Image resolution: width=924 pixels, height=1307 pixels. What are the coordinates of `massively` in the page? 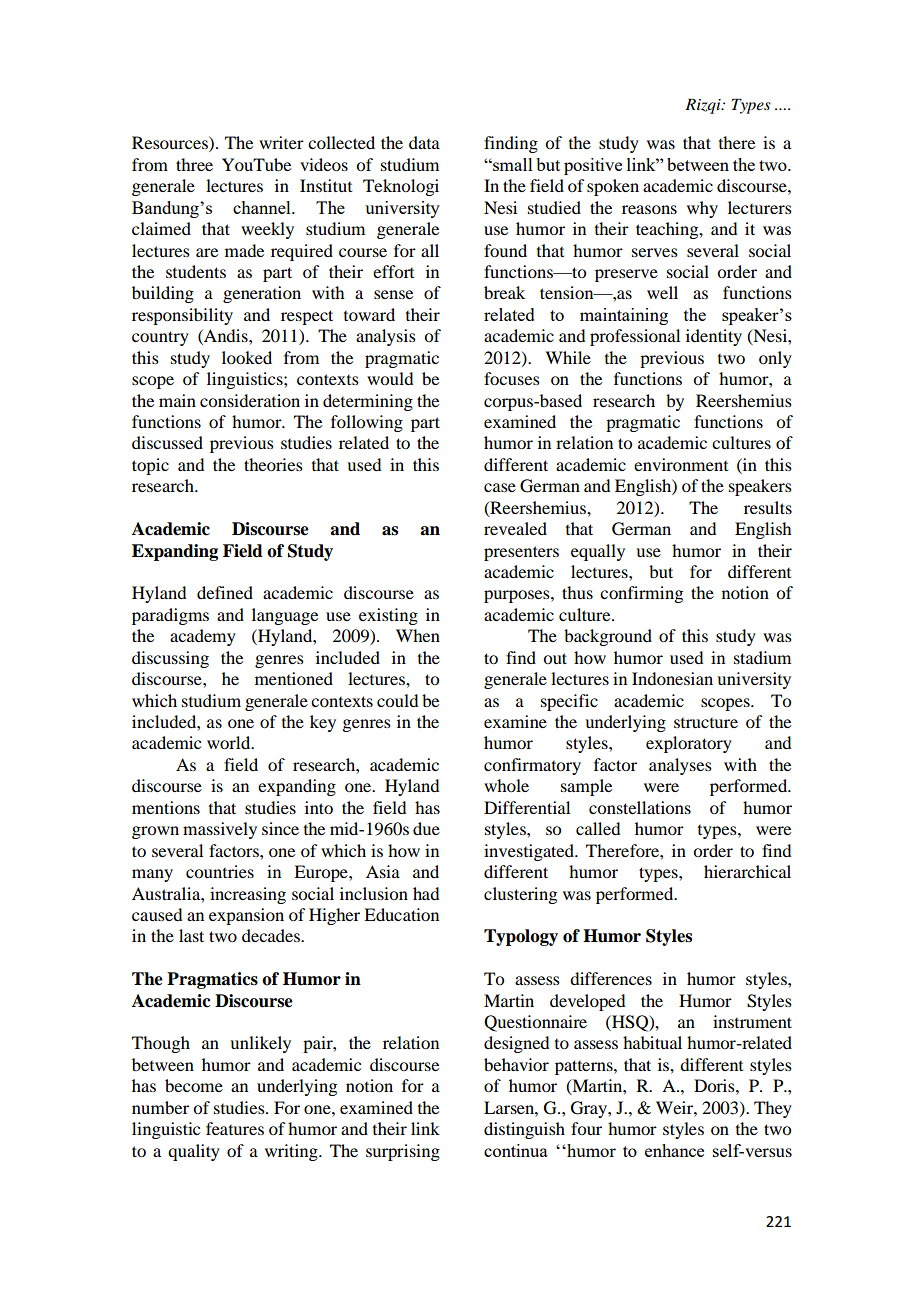 It's located at (220, 830).
